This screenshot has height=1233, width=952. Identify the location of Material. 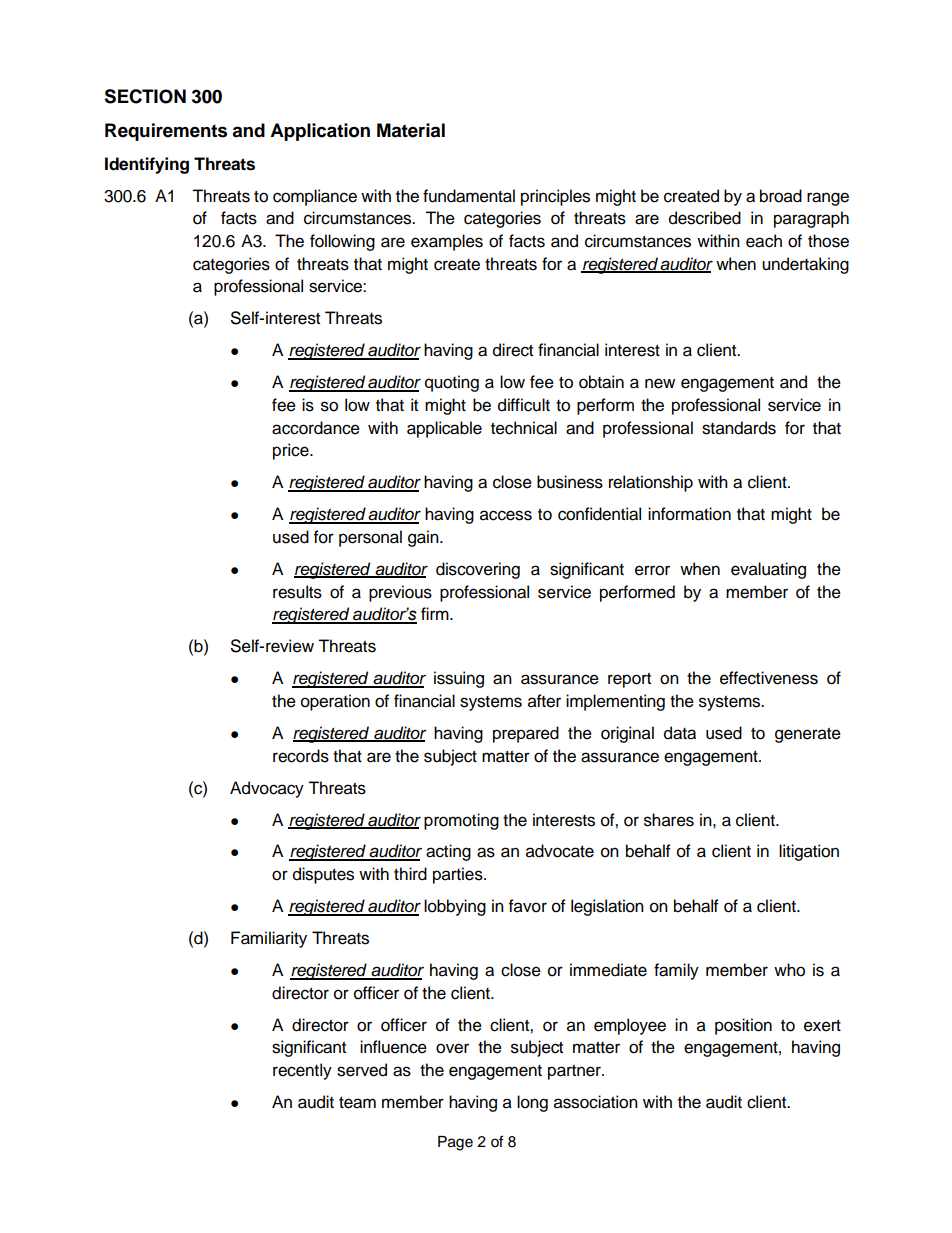
(411, 130).
